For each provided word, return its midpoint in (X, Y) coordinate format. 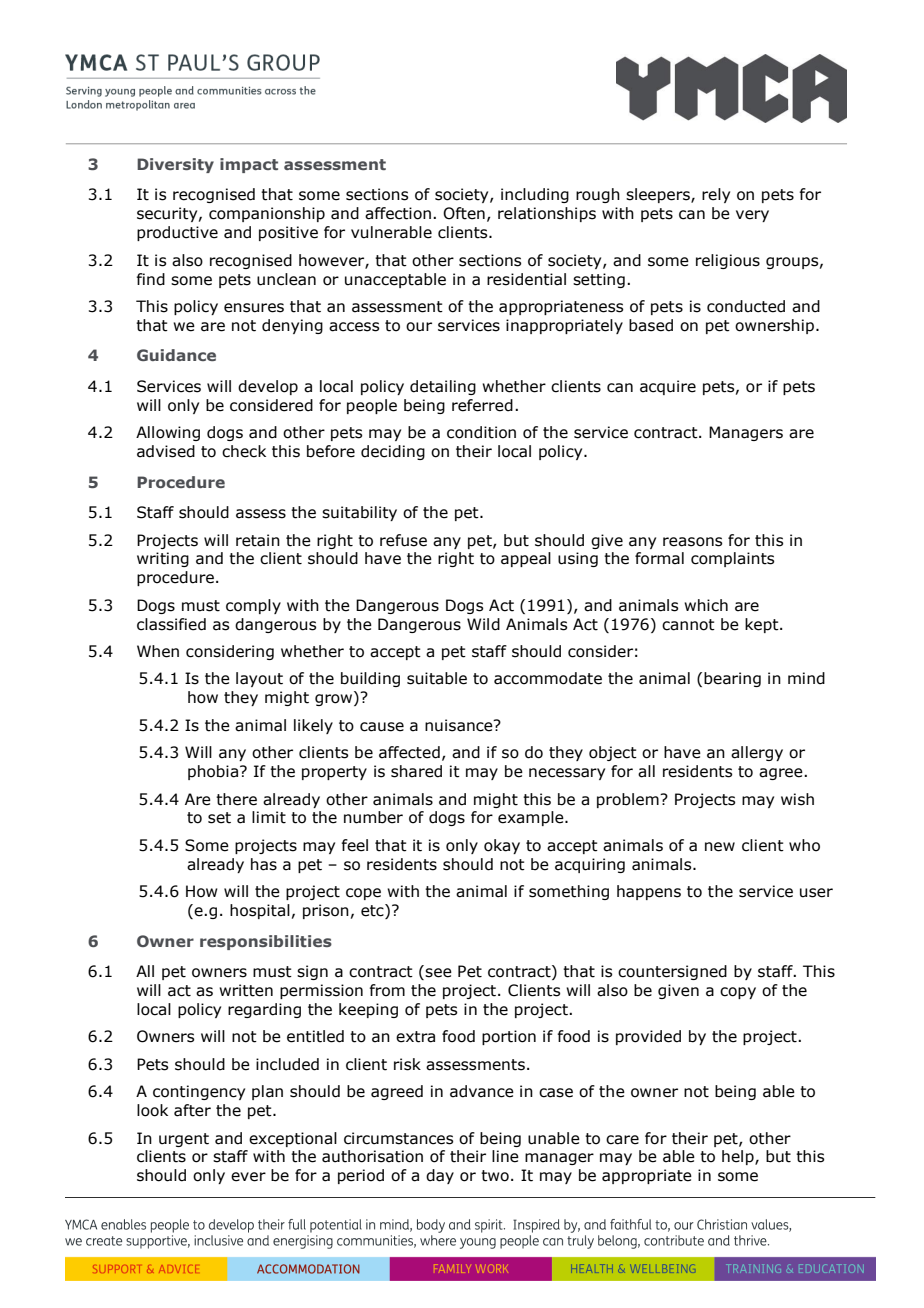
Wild (483, 624)
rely (716, 195)
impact (249, 165)
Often (464, 213)
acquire (668, 387)
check (244, 451)
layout (259, 679)
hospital (260, 911)
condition (481, 432)
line (505, 1156)
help (739, 1157)
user (816, 893)
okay (502, 846)
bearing (732, 679)
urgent (184, 1140)
